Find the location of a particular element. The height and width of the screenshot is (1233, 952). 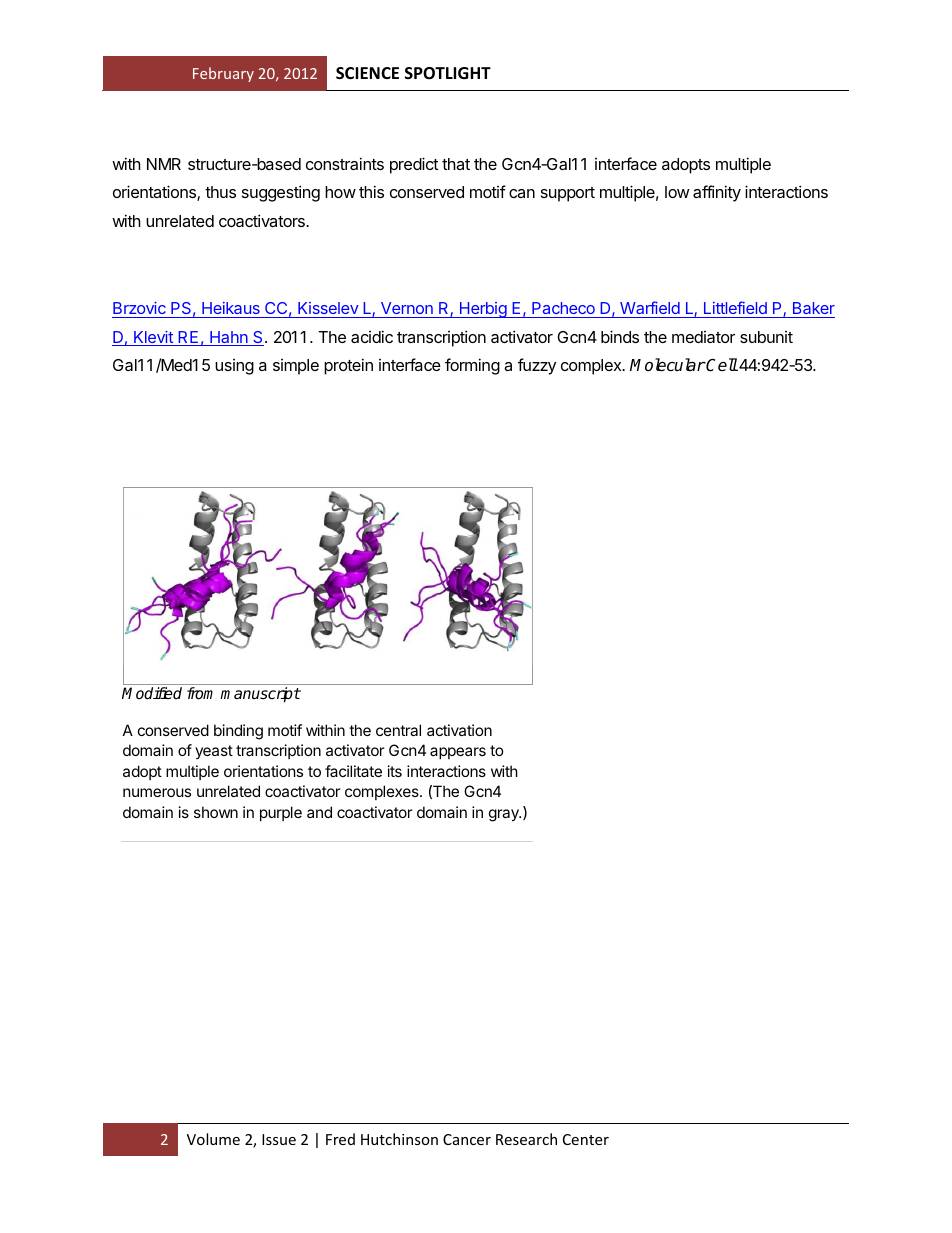

from is located at coordinates (200, 693).
